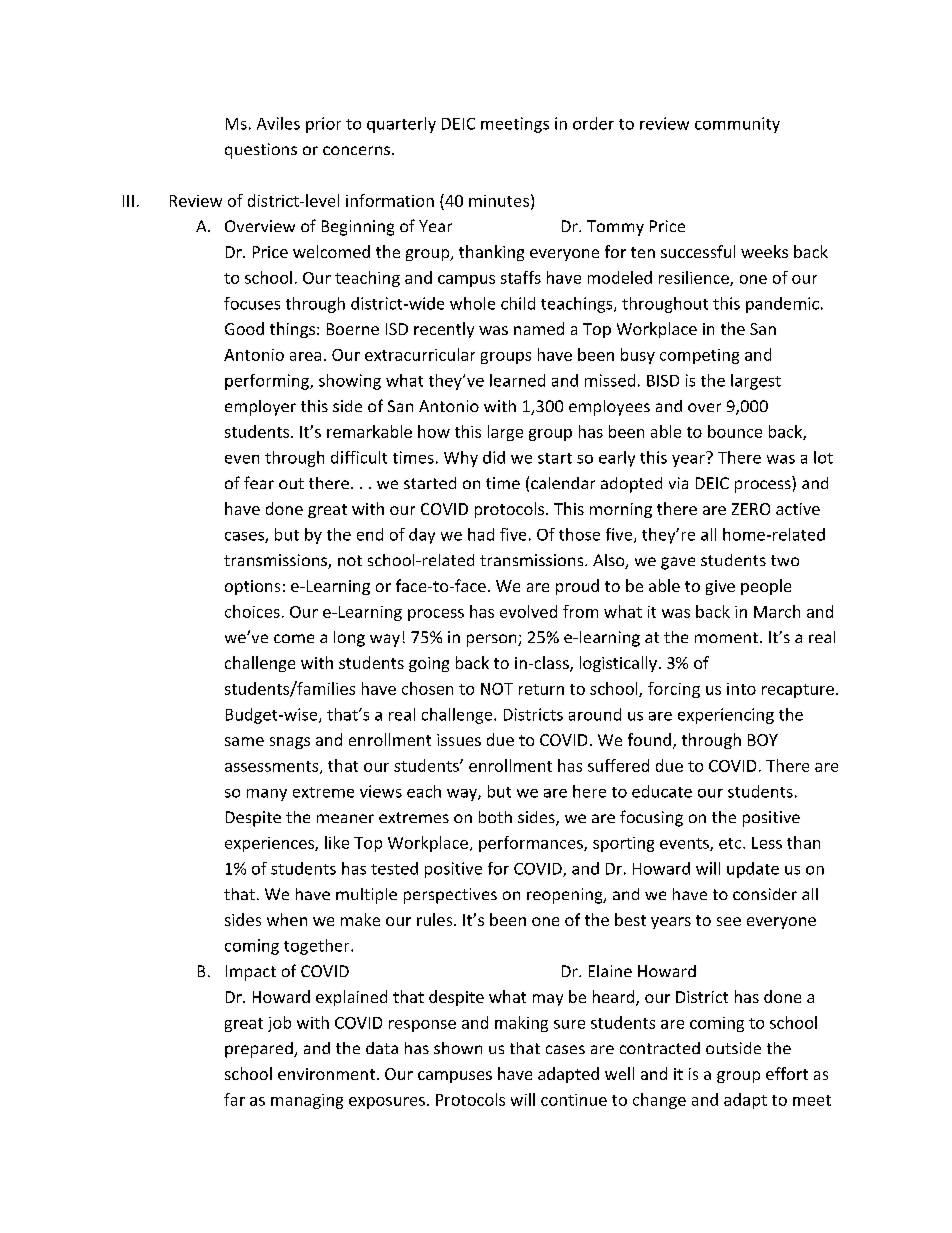  I want to click on bounce, so click(735, 431).
